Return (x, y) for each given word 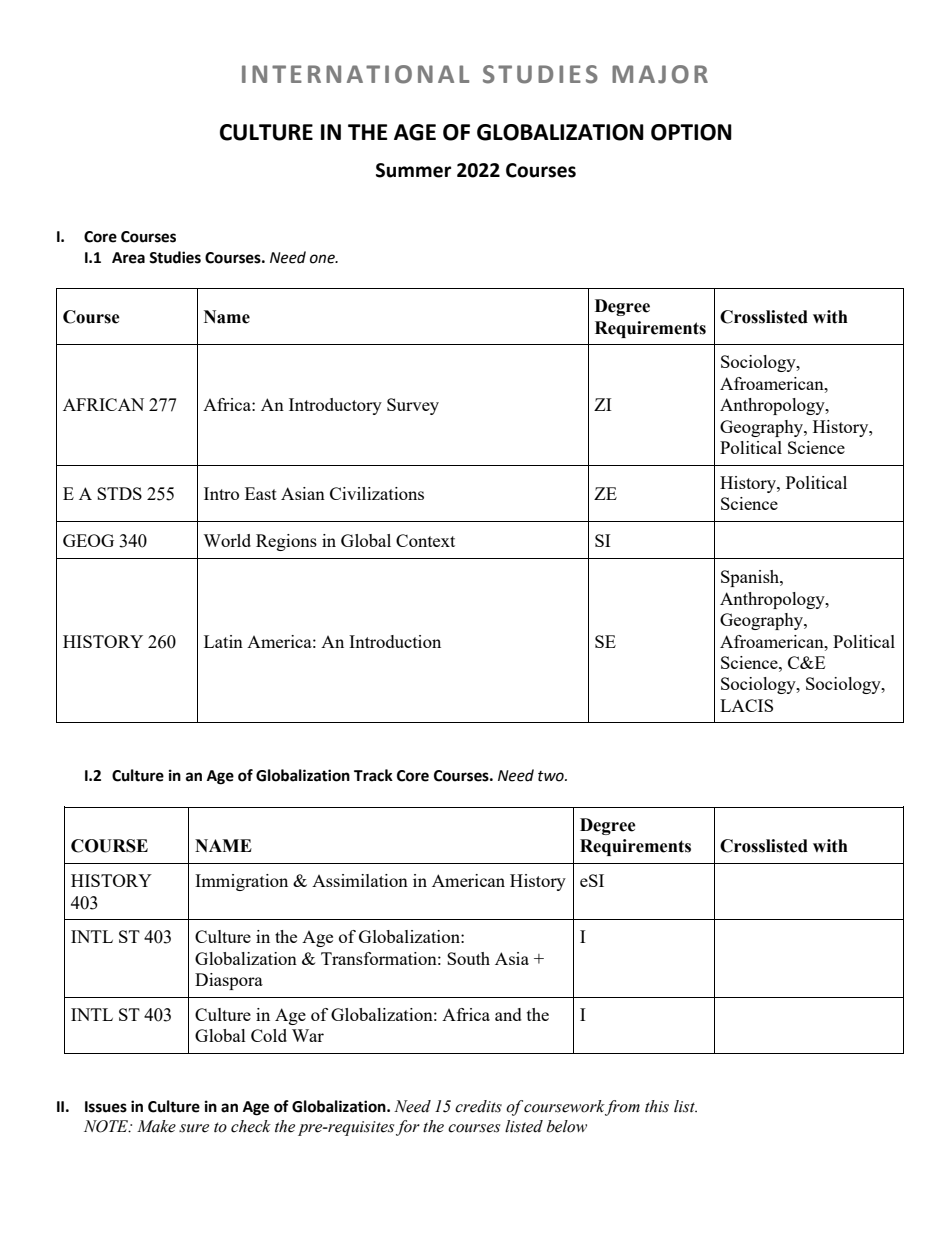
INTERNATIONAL (355, 74)
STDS (119, 493)
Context (425, 540)
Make (156, 1126)
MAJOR (660, 74)
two (552, 776)
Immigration (241, 882)
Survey (413, 406)
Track (373, 775)
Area (128, 258)
